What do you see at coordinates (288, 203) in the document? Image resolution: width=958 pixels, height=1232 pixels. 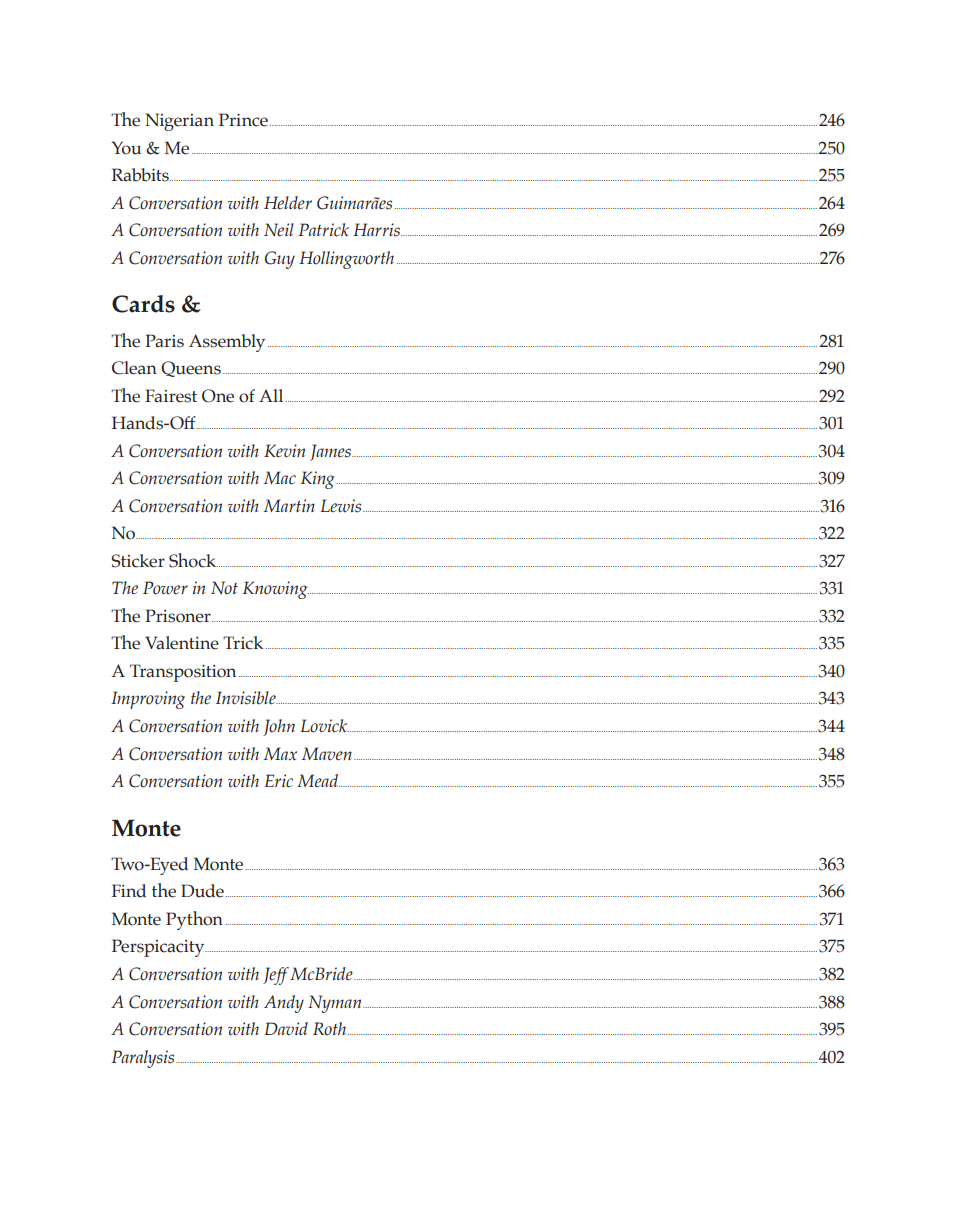 I see `Helder` at bounding box center [288, 203].
